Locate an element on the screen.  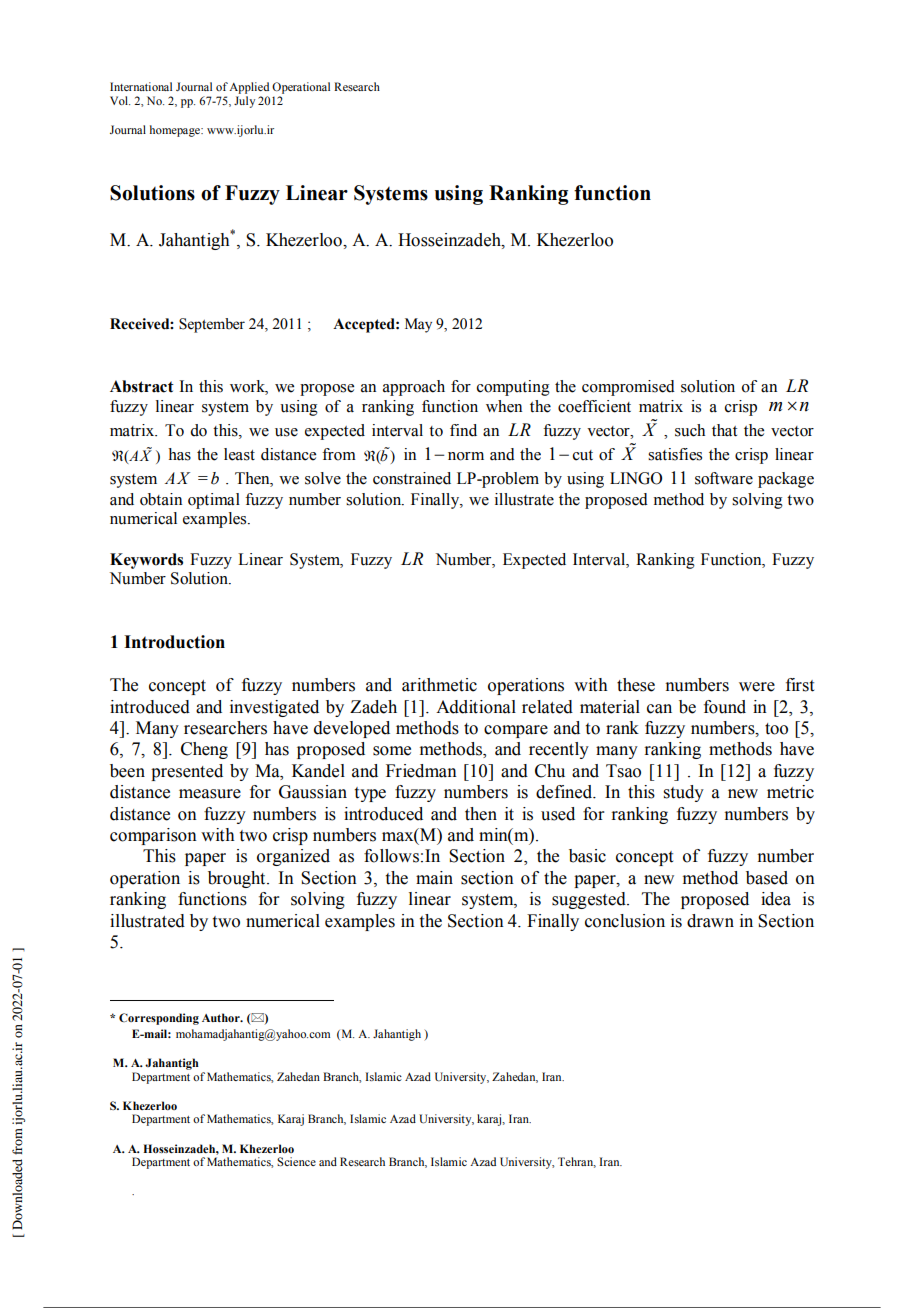
found is located at coordinates (725, 707).
